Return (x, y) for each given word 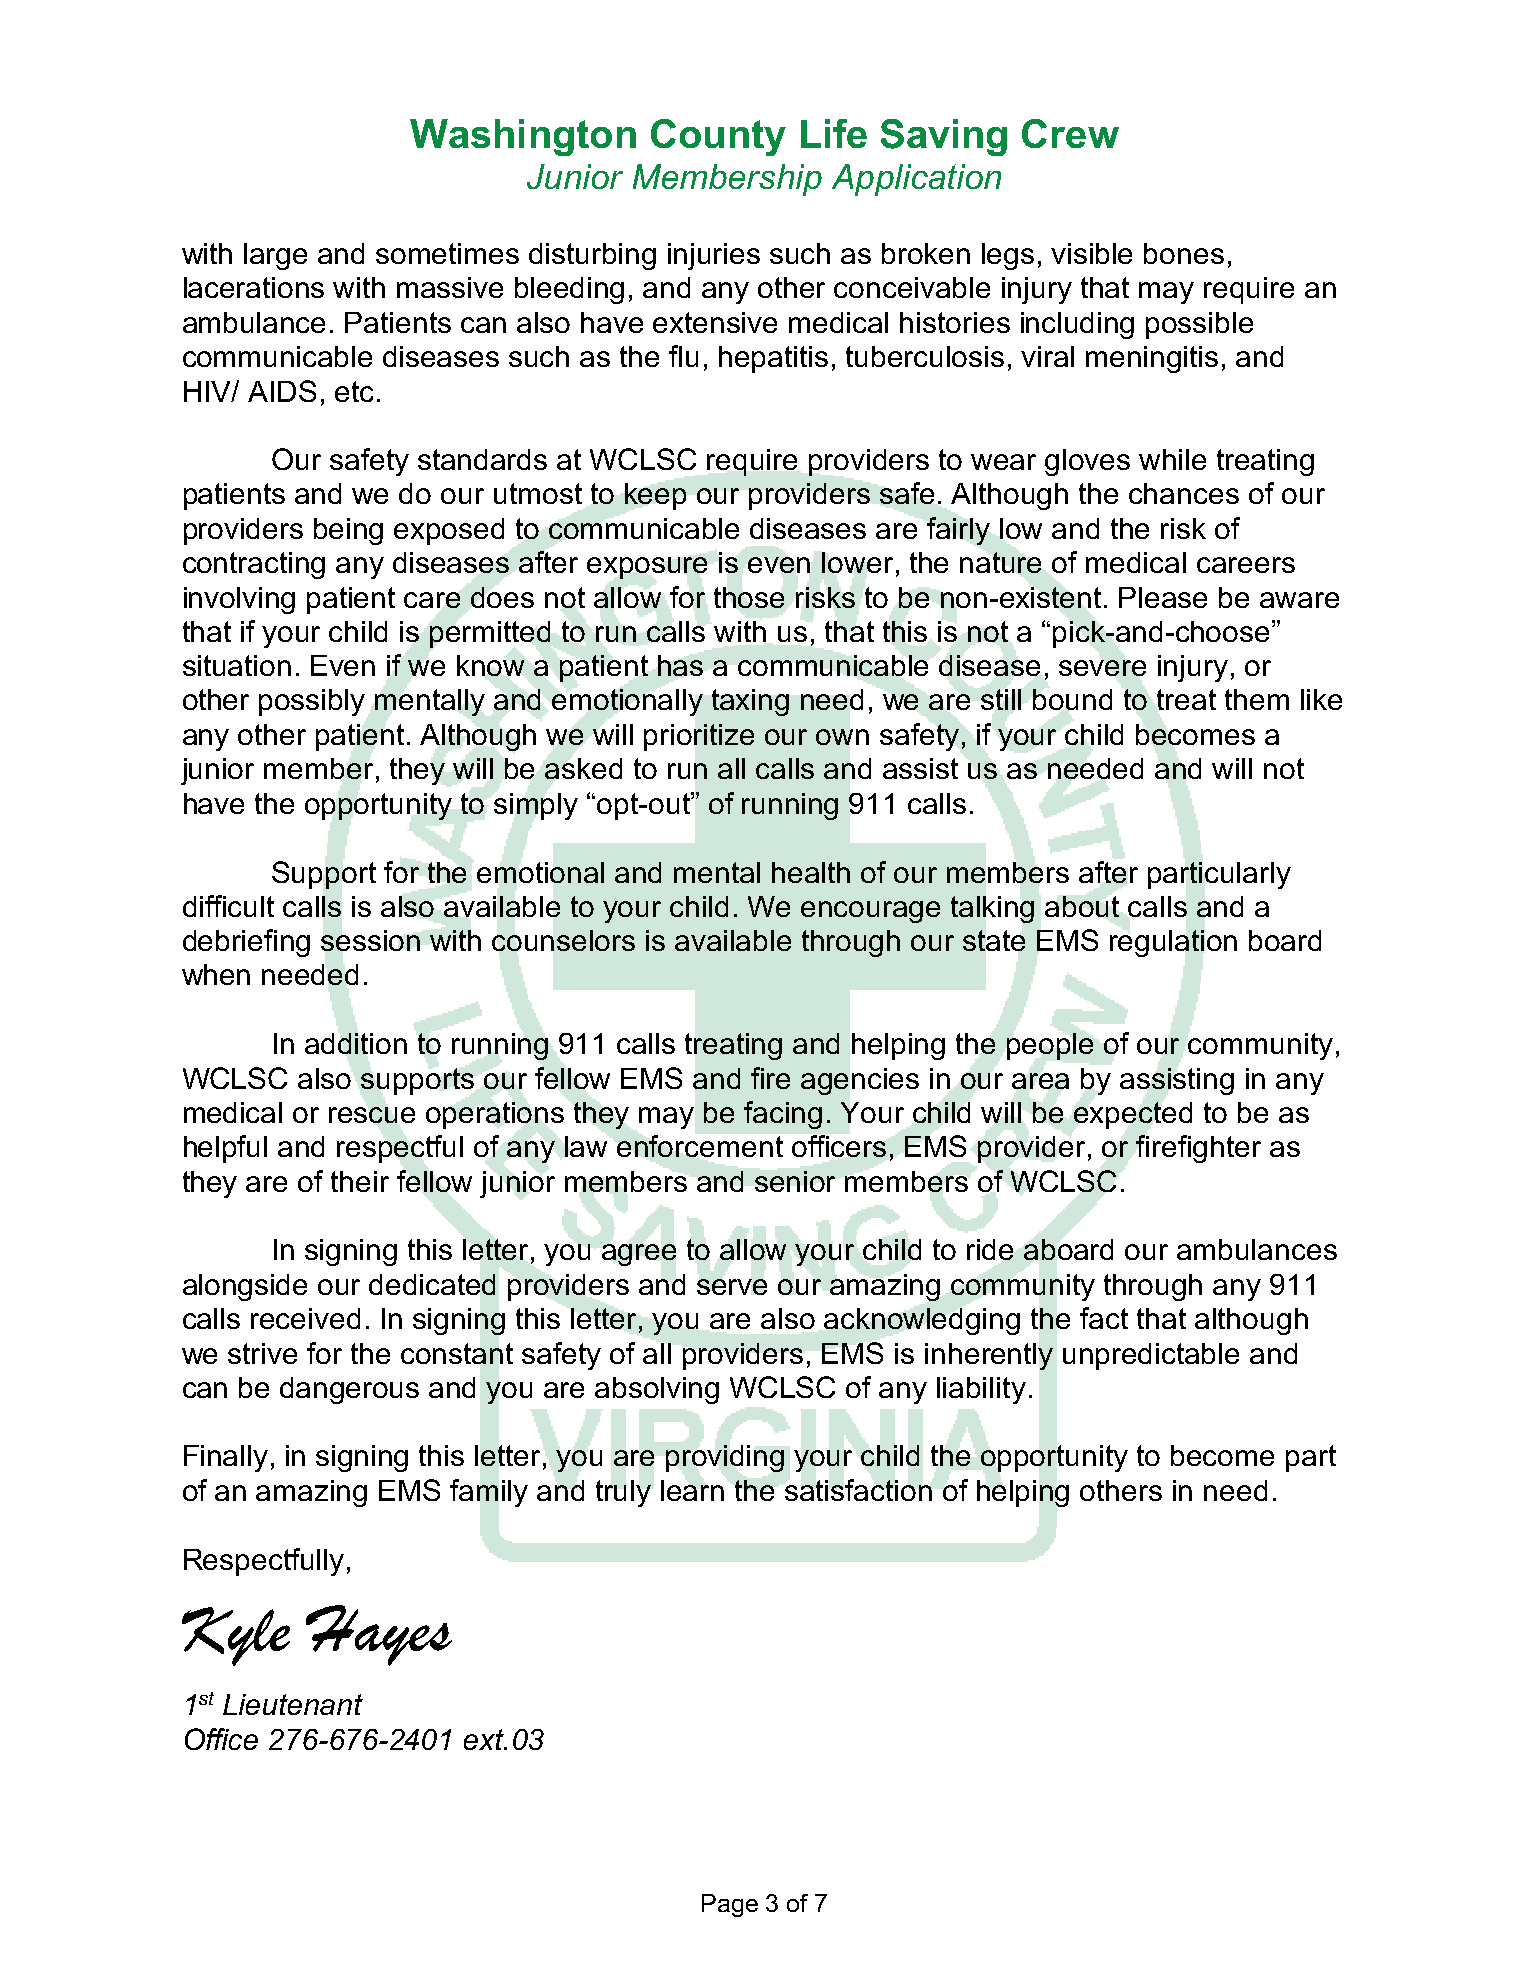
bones (1184, 253)
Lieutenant (293, 1704)
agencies (860, 1081)
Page (730, 1905)
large (275, 256)
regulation (1173, 943)
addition (356, 1043)
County (718, 137)
